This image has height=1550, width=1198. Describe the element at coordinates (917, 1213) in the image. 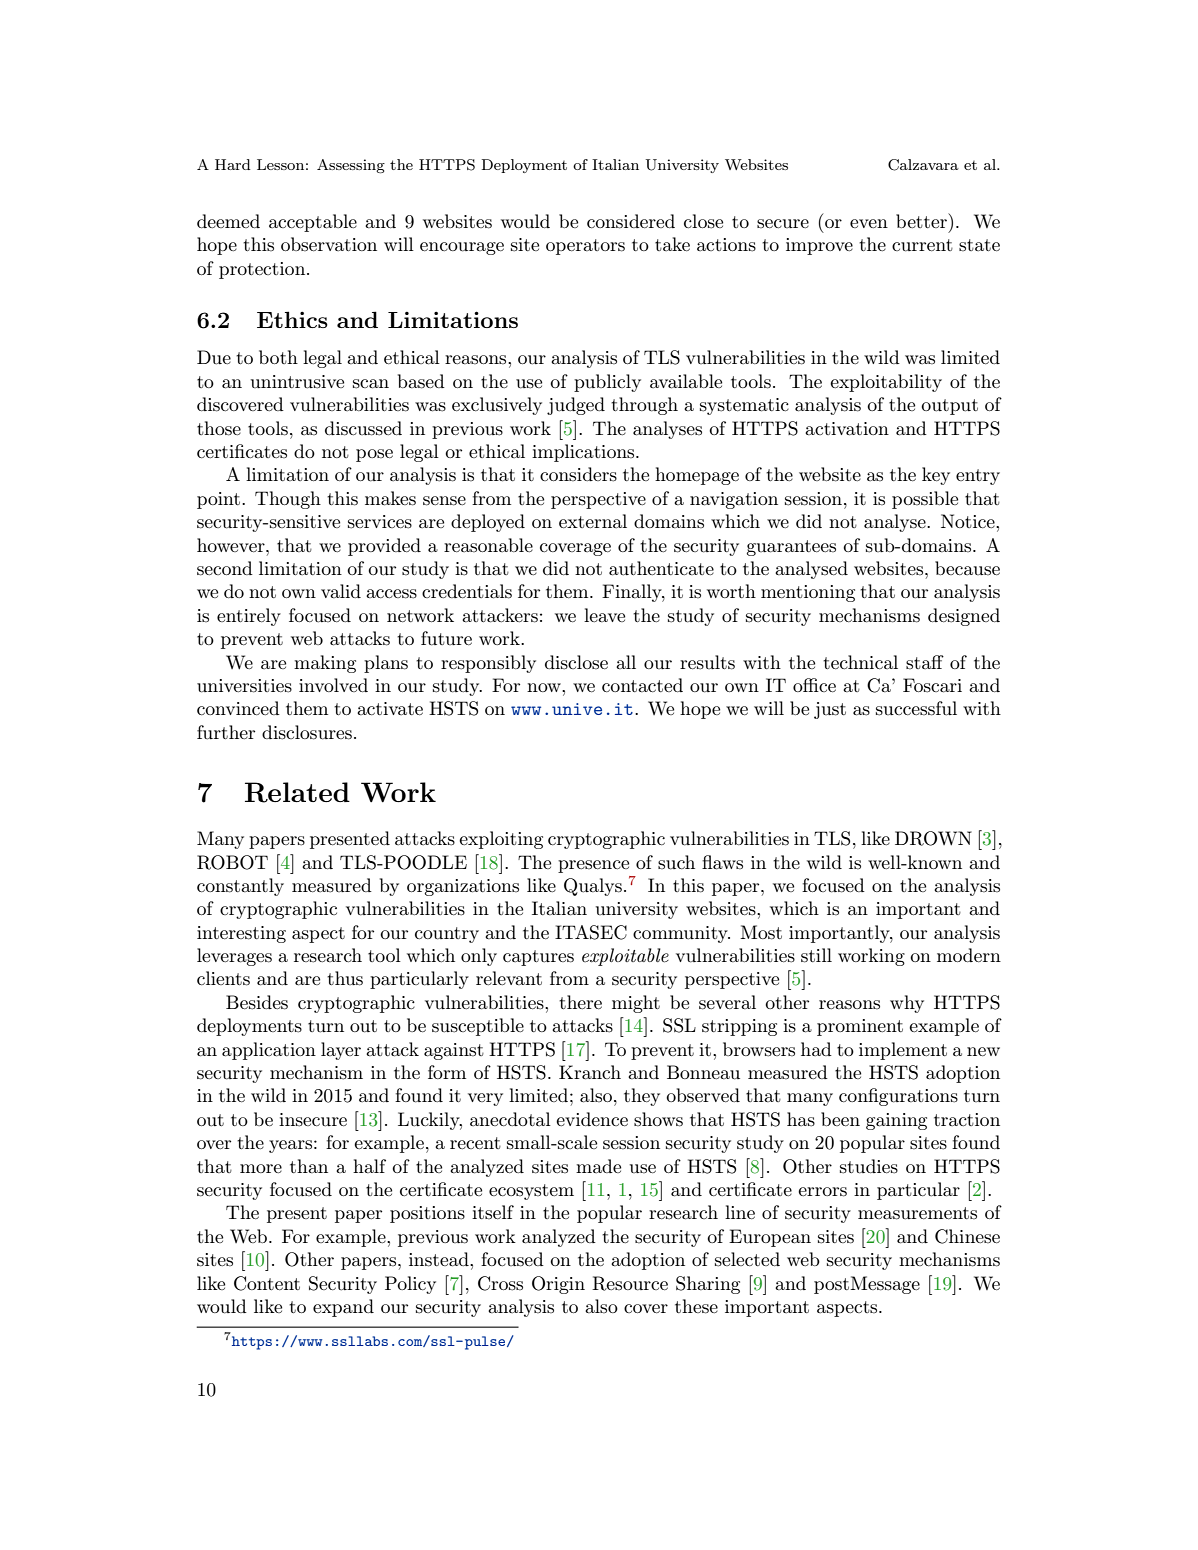

I see `measurements` at that location.
